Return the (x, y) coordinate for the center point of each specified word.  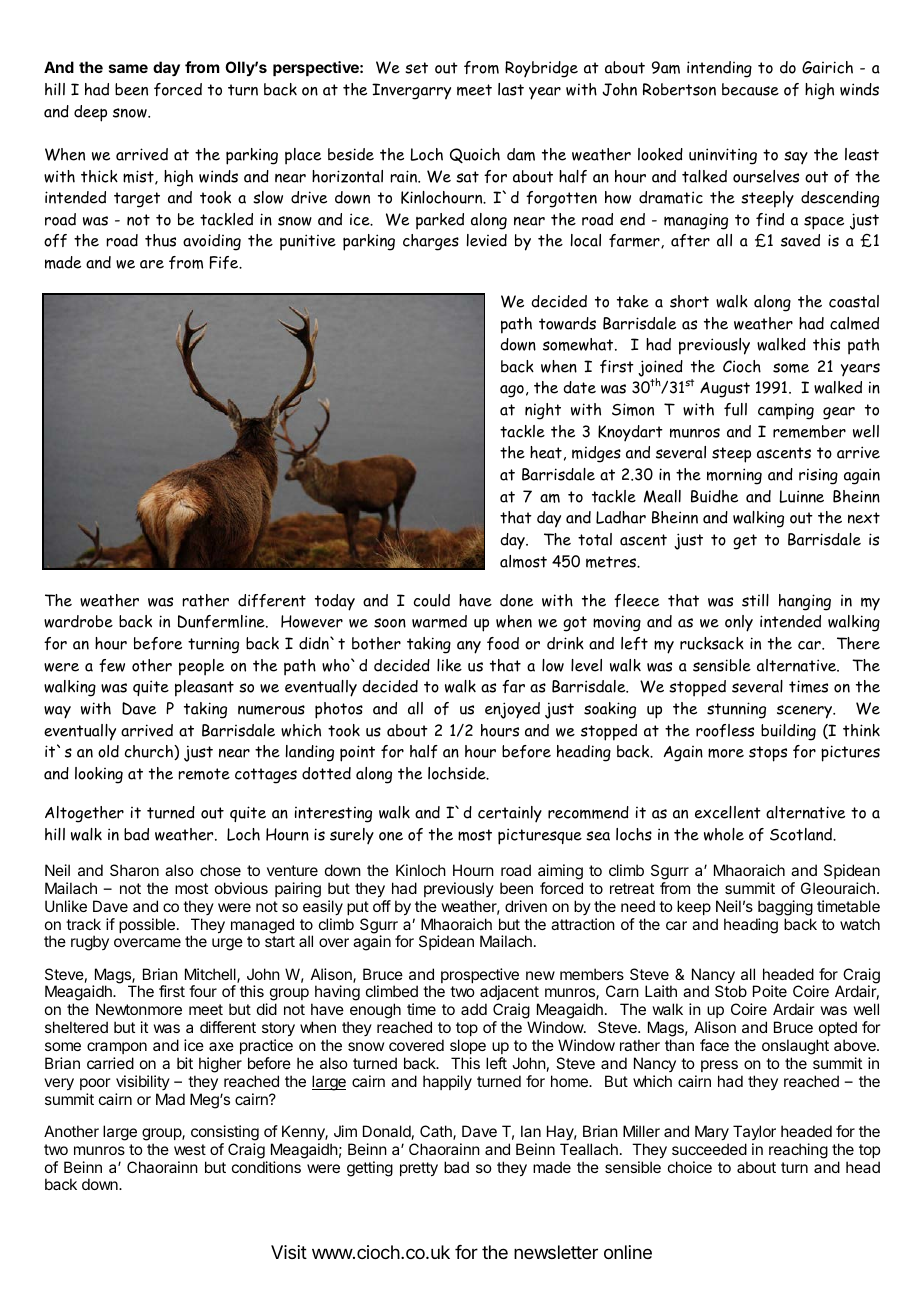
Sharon (134, 870)
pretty (419, 1169)
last (511, 89)
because (750, 89)
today (335, 602)
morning (734, 476)
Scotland (802, 834)
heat (546, 452)
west (190, 1149)
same (128, 68)
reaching (798, 1151)
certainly (510, 814)
